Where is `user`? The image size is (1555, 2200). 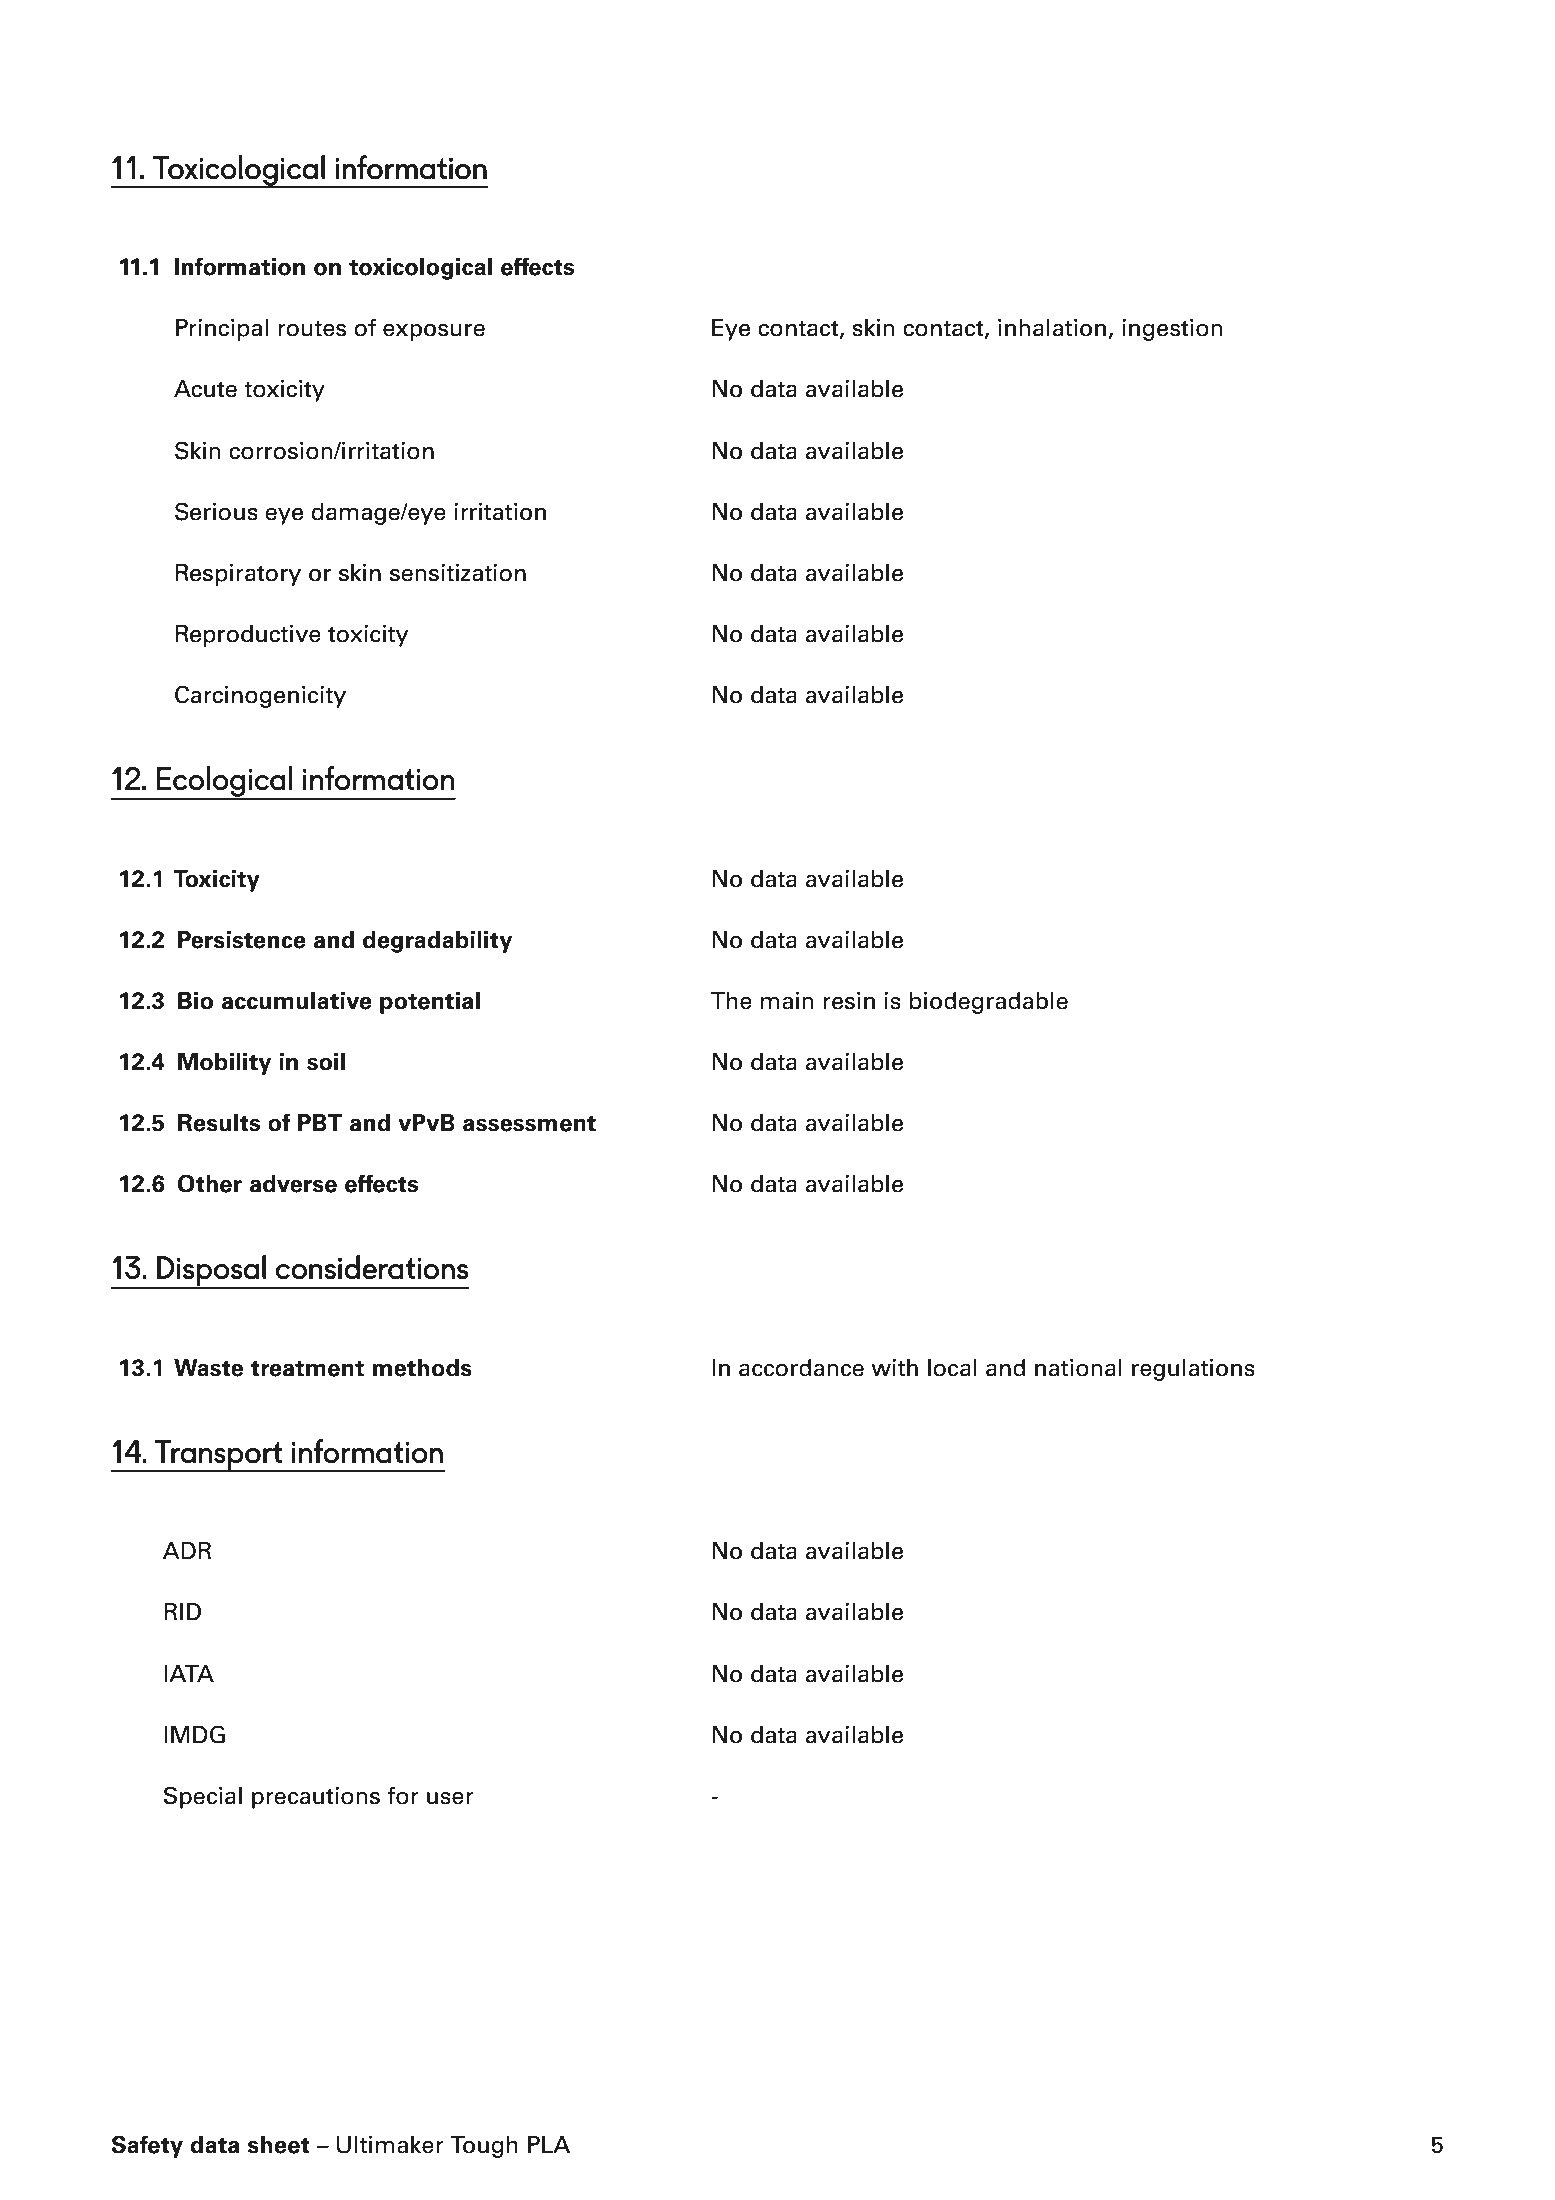
user is located at coordinates (450, 1798).
